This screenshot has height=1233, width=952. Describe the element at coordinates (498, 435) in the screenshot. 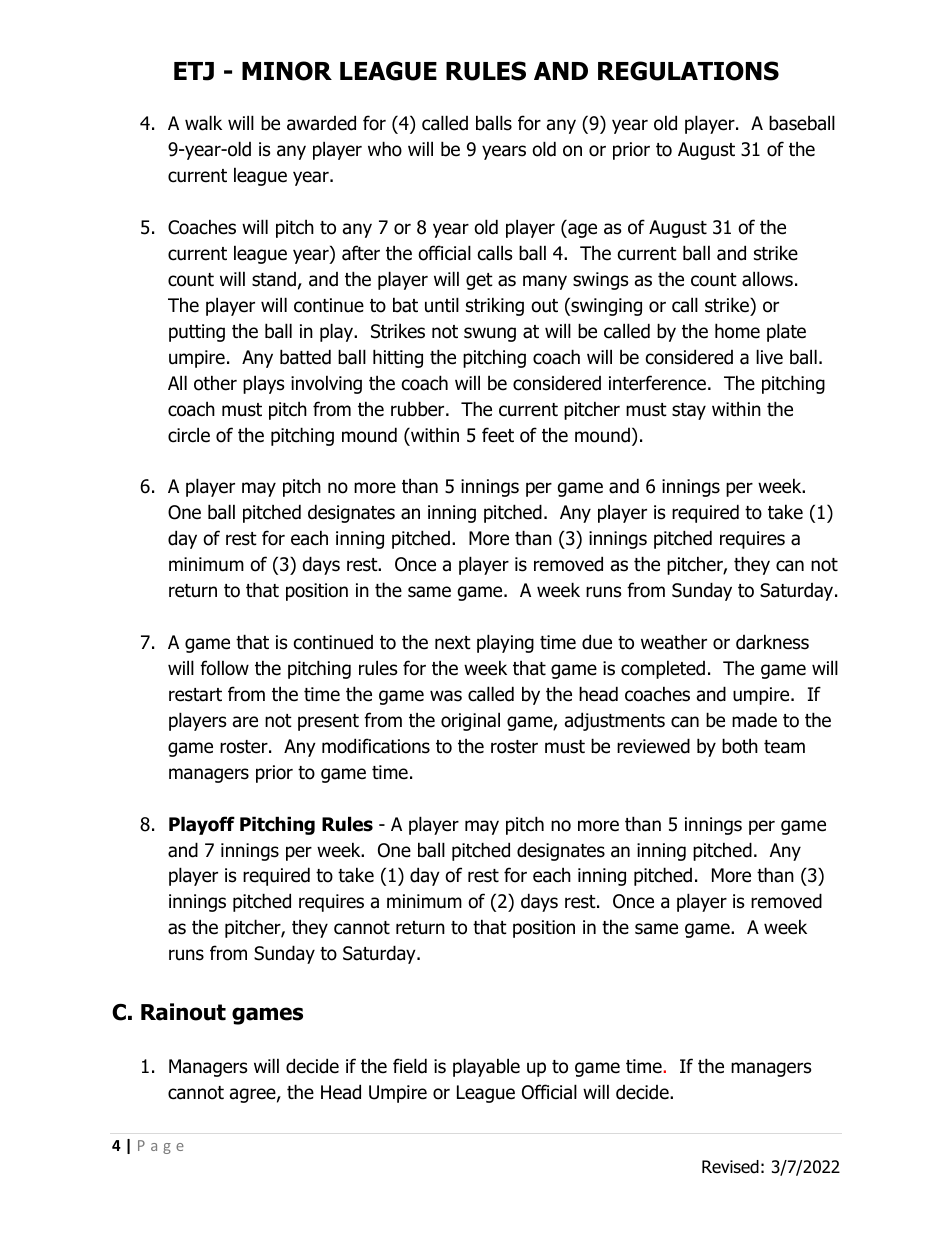

I see `feet` at that location.
